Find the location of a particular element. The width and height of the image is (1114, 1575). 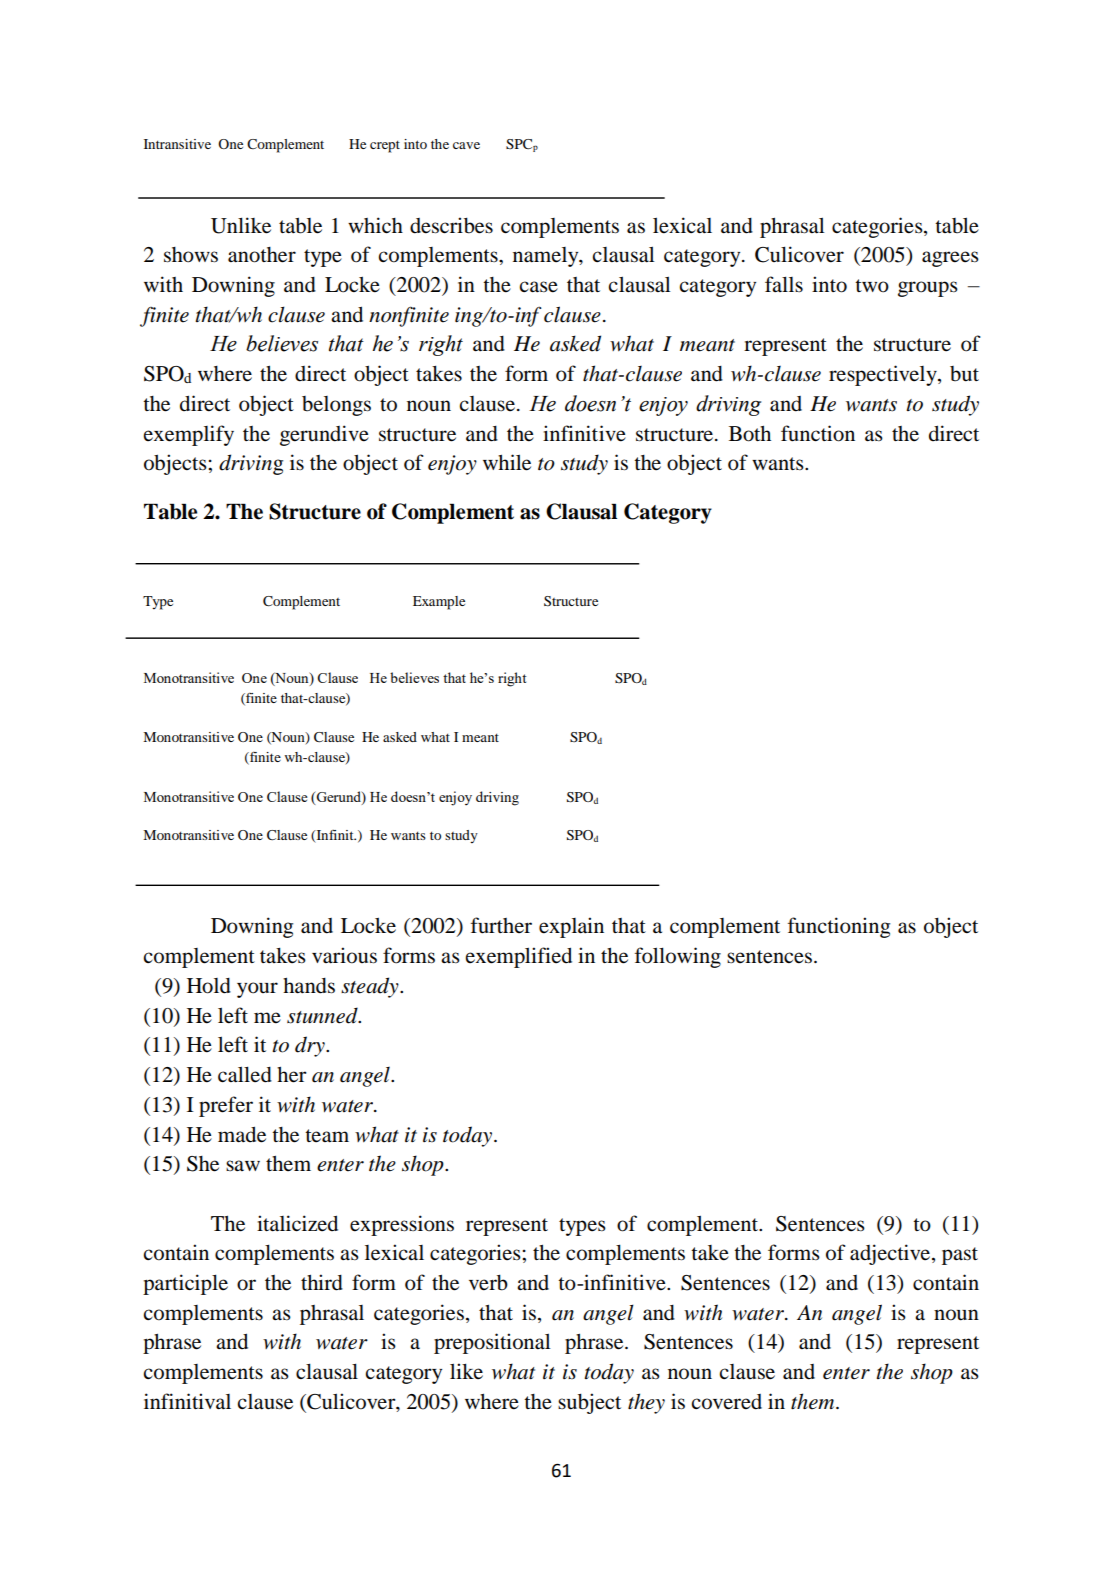

subject is located at coordinates (589, 1403).
